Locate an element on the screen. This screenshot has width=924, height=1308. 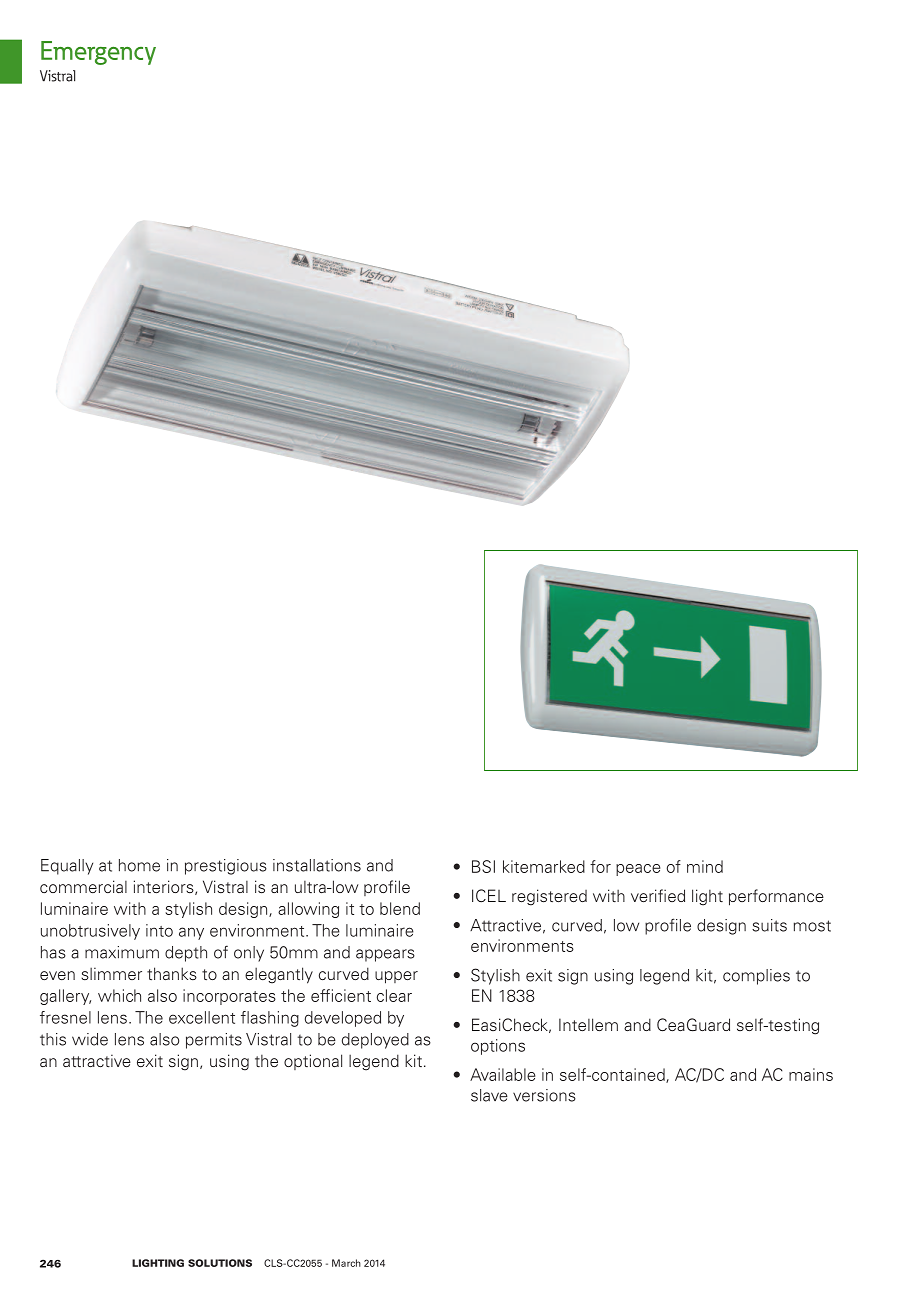
ICEL is located at coordinates (489, 895).
